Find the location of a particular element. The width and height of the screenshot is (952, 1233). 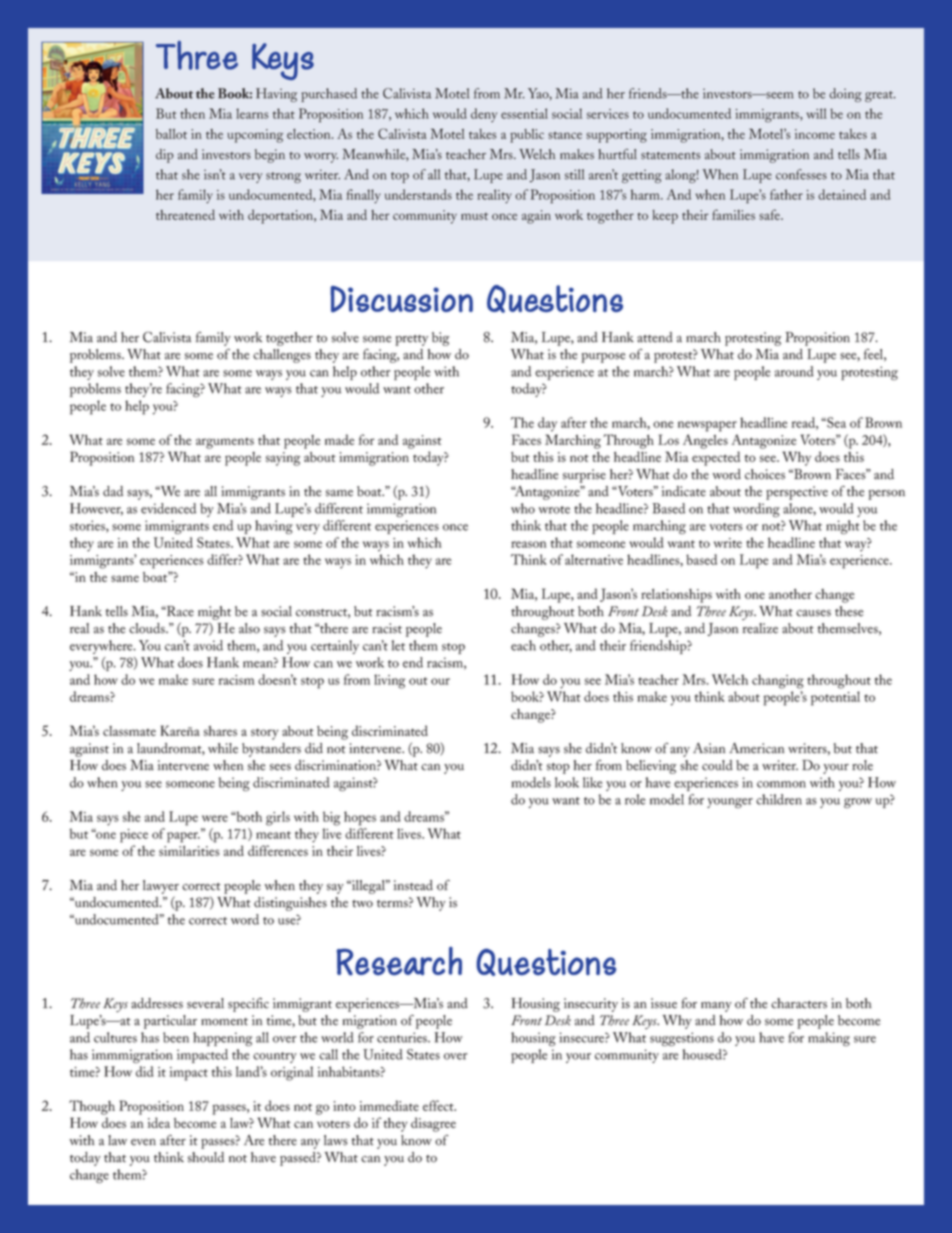

ballot is located at coordinates (171, 134).
